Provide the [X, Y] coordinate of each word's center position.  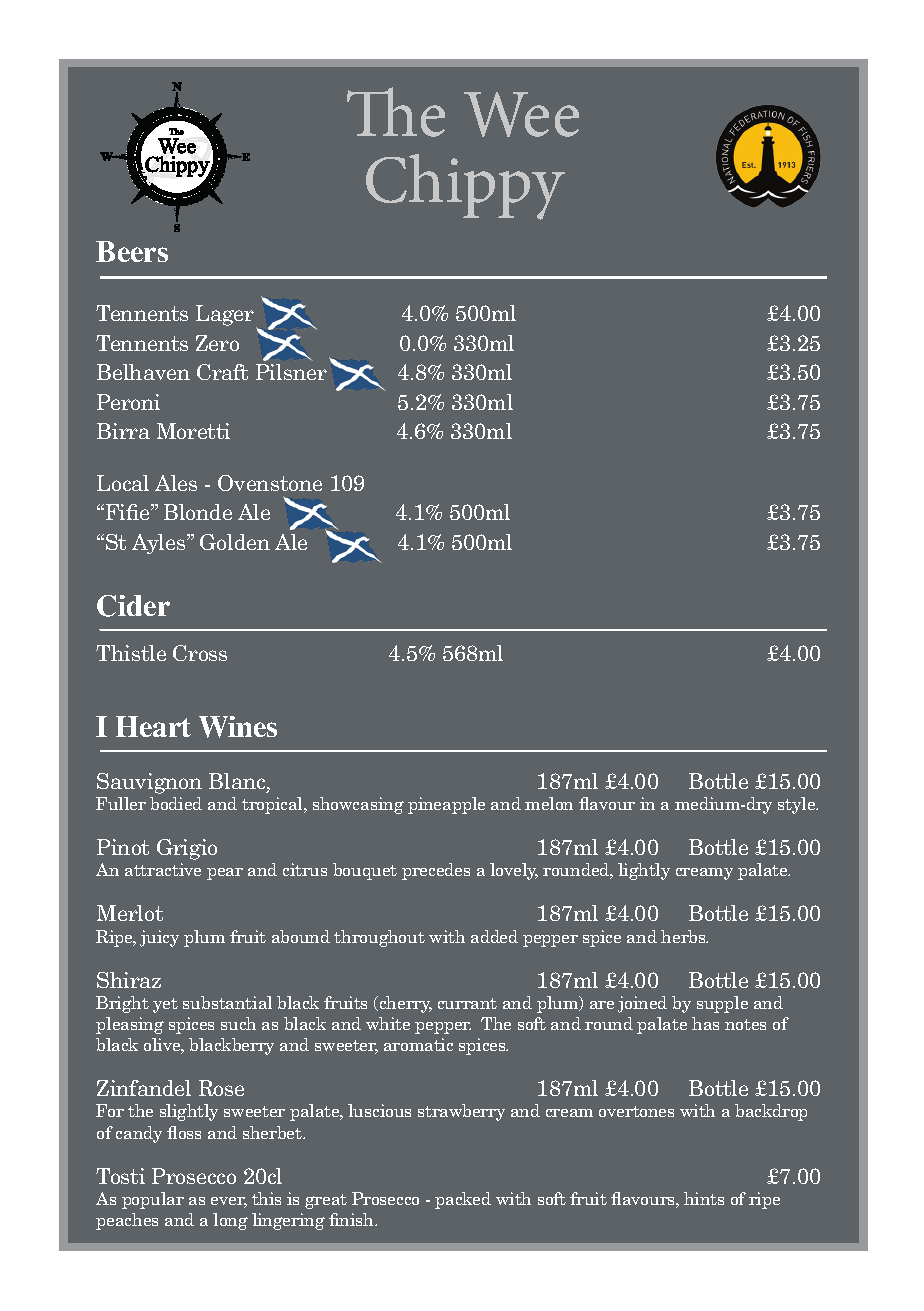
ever [229, 1202]
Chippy [465, 187]
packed [463, 1200]
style [798, 805]
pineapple [446, 805]
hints [704, 1198]
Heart [153, 726]
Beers [132, 251]
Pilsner [291, 372]
